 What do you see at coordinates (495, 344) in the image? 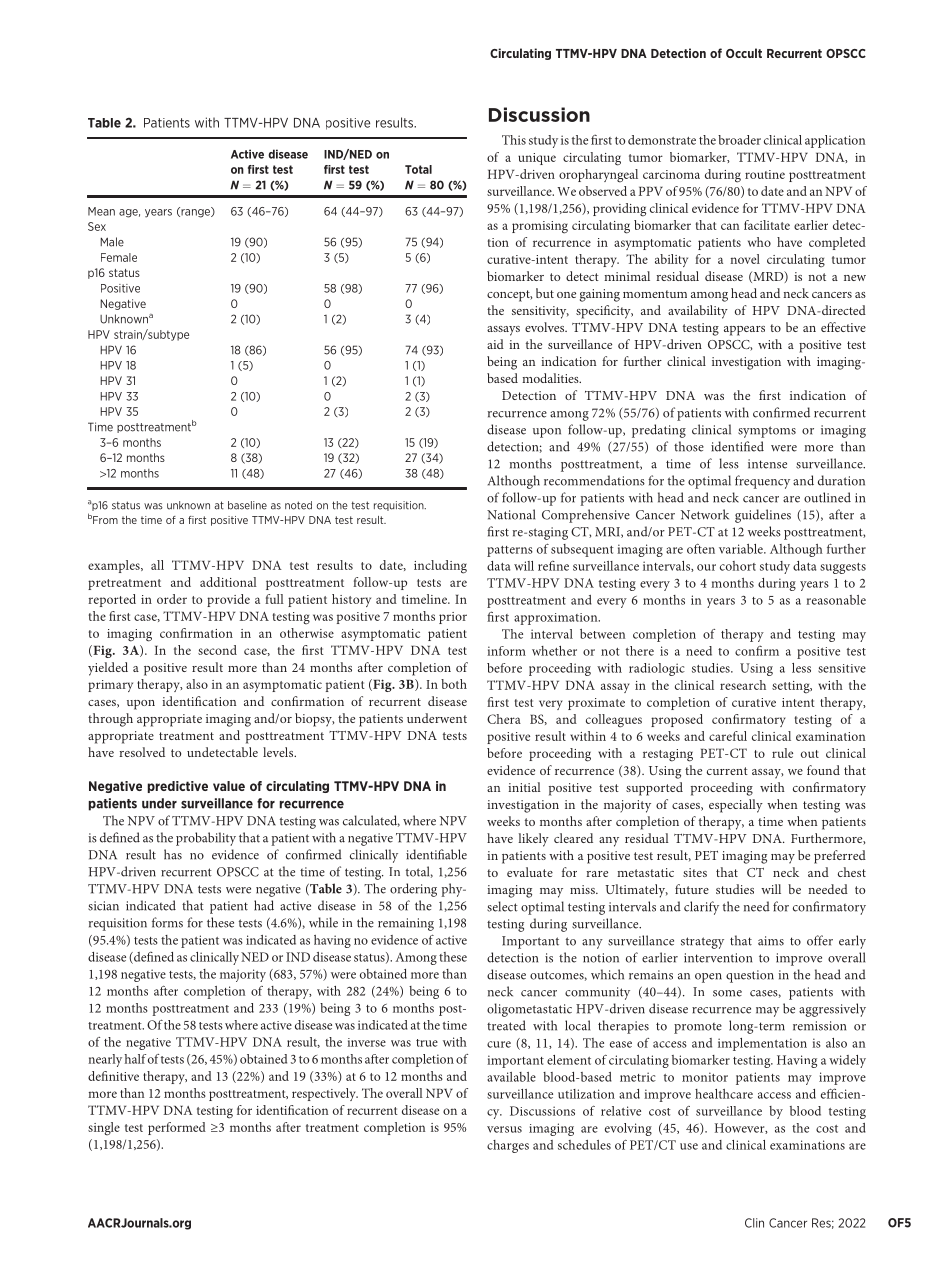
I see `aid` at bounding box center [495, 344].
